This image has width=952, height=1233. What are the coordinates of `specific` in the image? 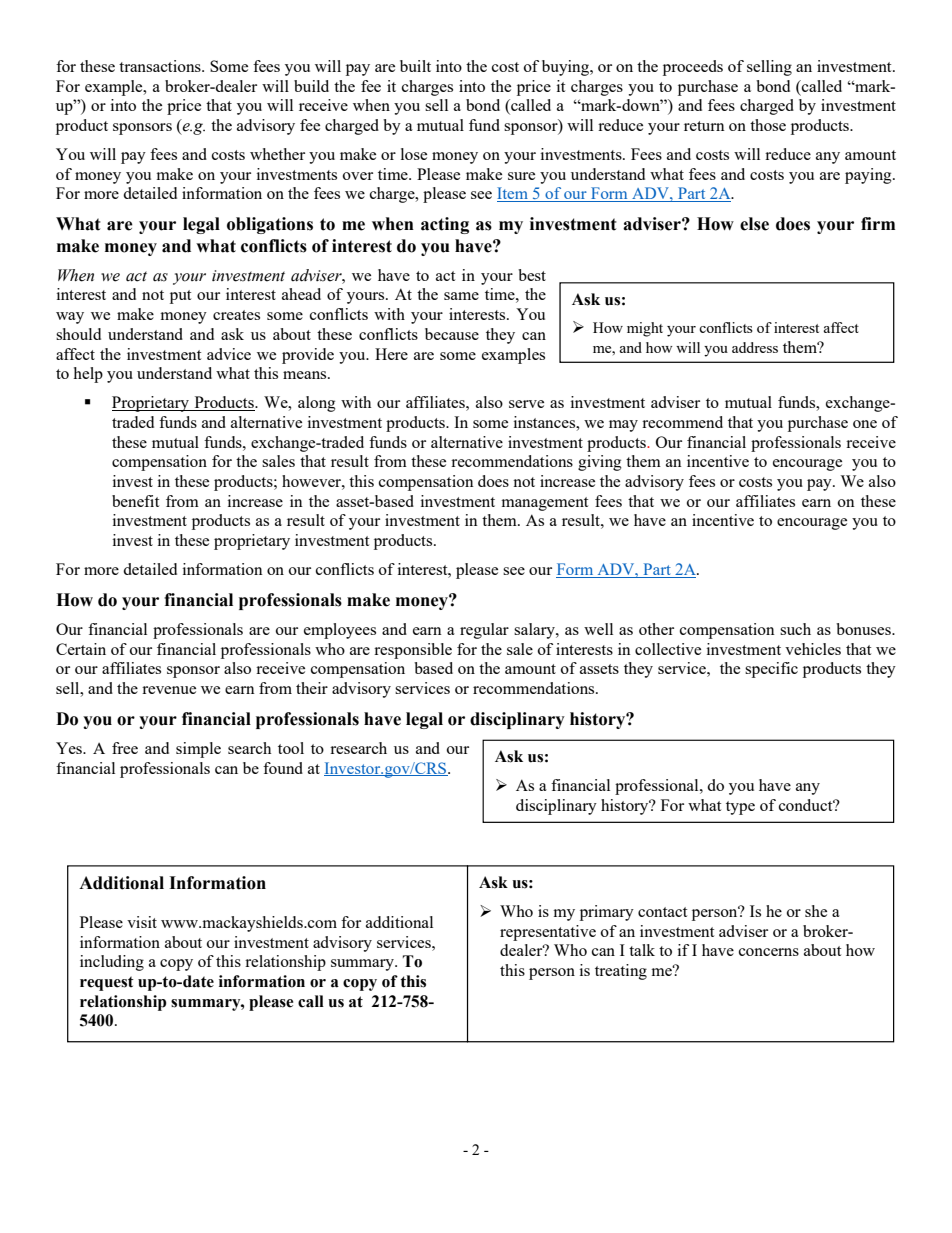 It's located at (771, 670).
